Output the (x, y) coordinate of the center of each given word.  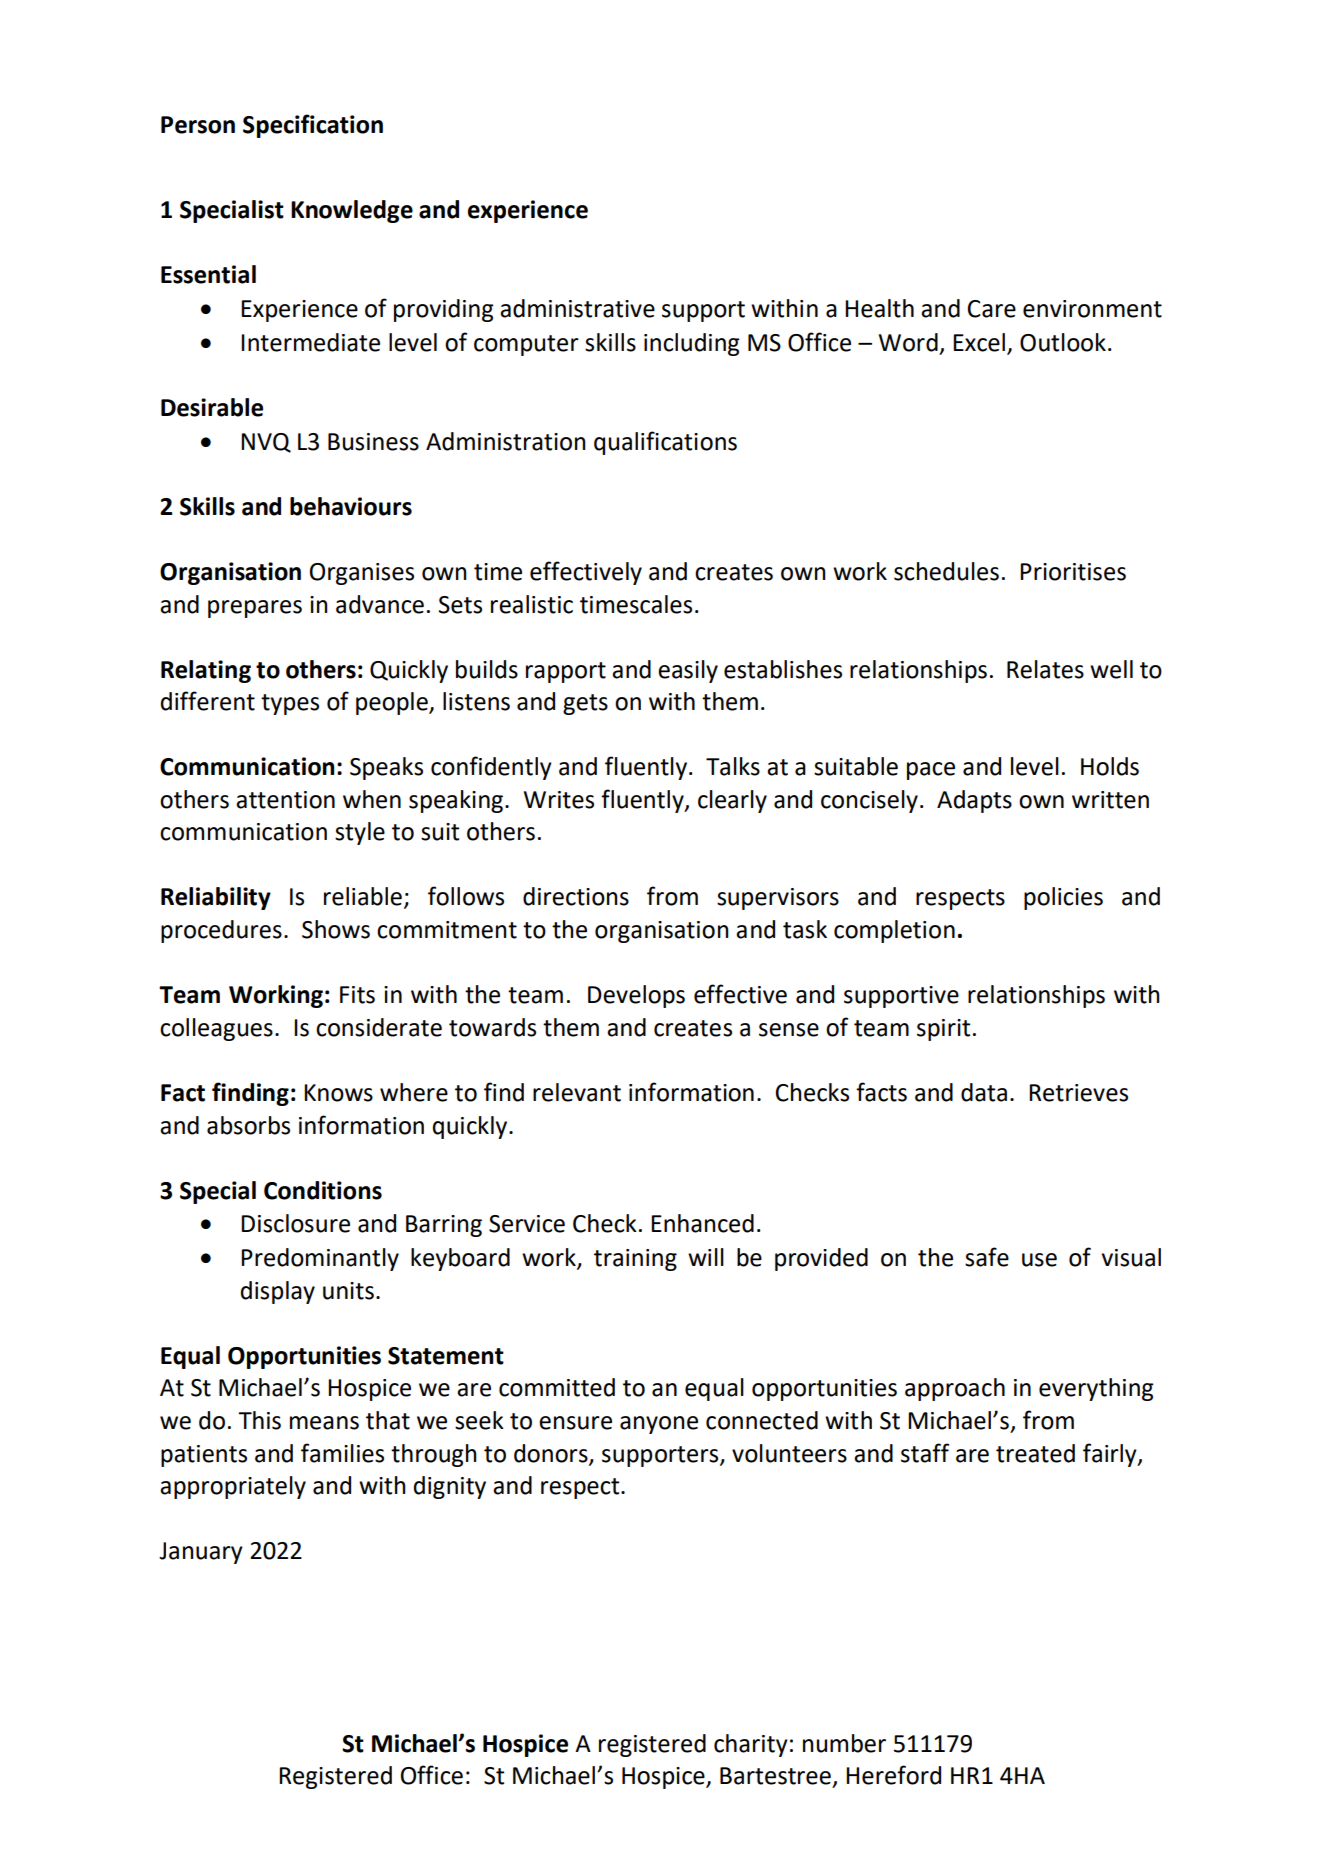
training (635, 1260)
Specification (313, 126)
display (278, 1292)
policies (1063, 898)
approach (955, 1389)
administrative (577, 308)
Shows (336, 929)
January (201, 1553)
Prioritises (1073, 572)
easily (688, 671)
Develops (636, 996)
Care (992, 309)
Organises (362, 574)
